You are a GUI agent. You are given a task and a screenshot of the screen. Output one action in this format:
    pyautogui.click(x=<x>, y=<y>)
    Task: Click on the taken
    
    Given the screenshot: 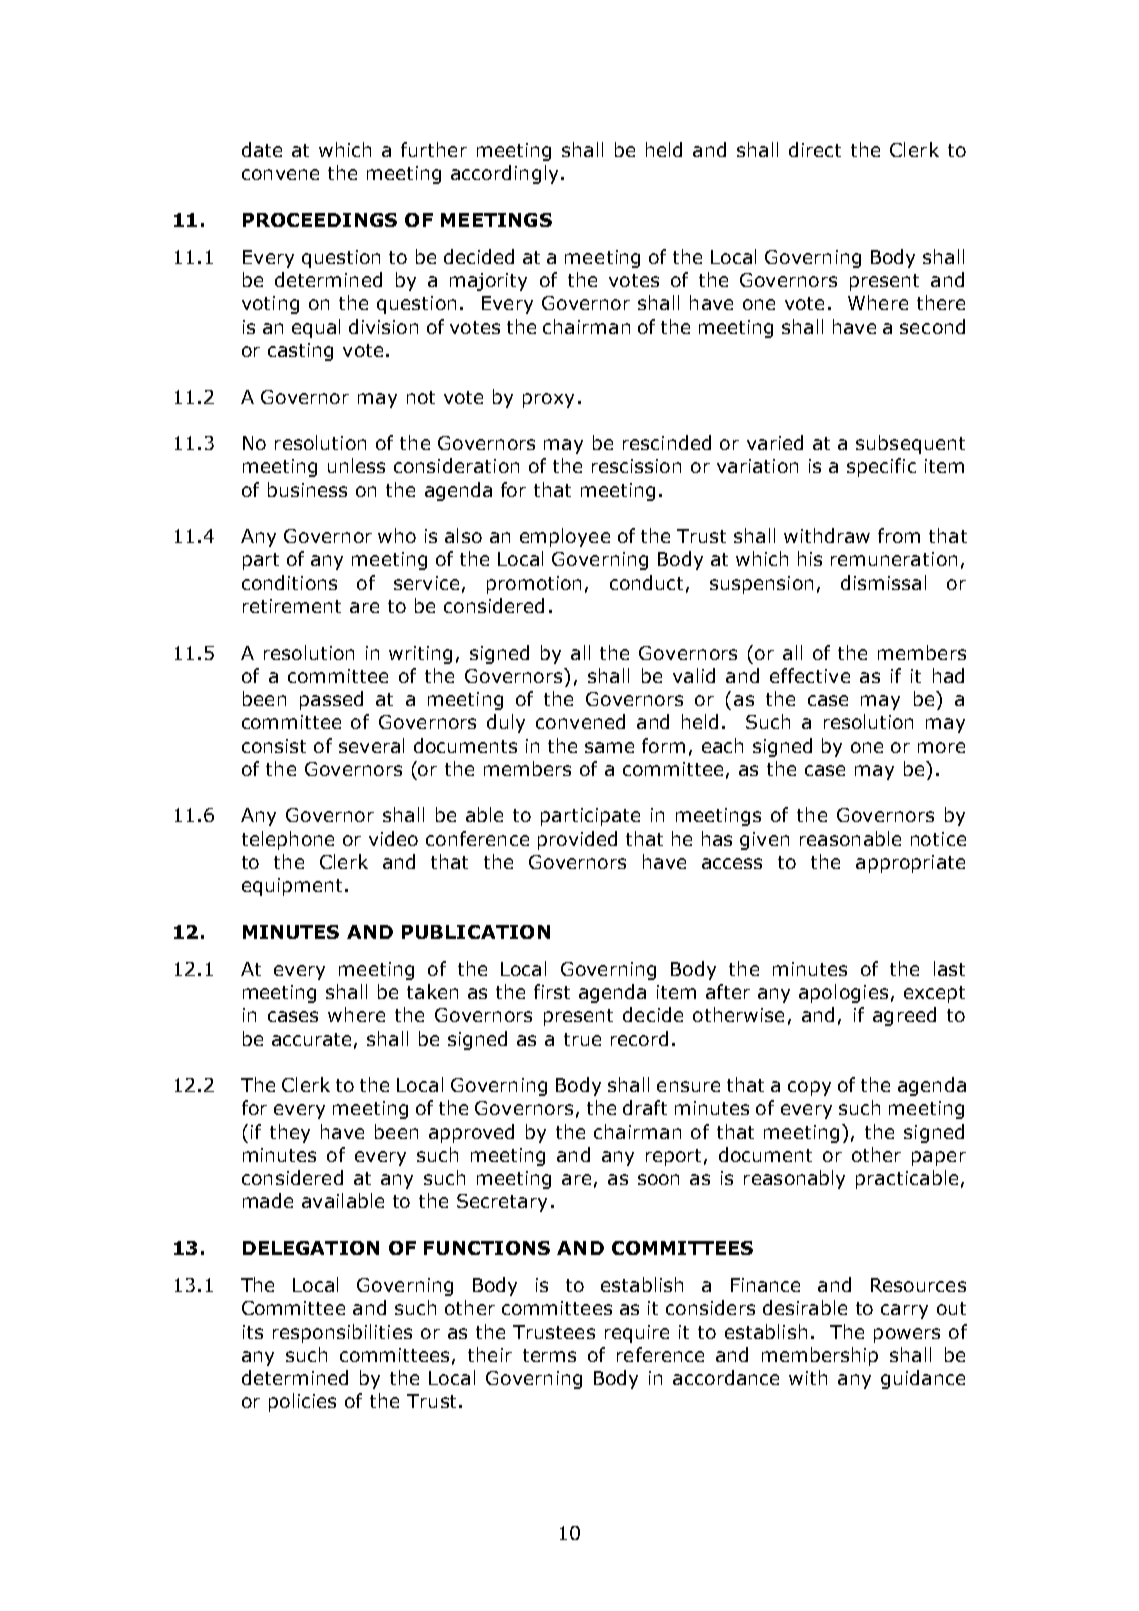 What is the action you would take?
    pyautogui.click(x=432, y=991)
